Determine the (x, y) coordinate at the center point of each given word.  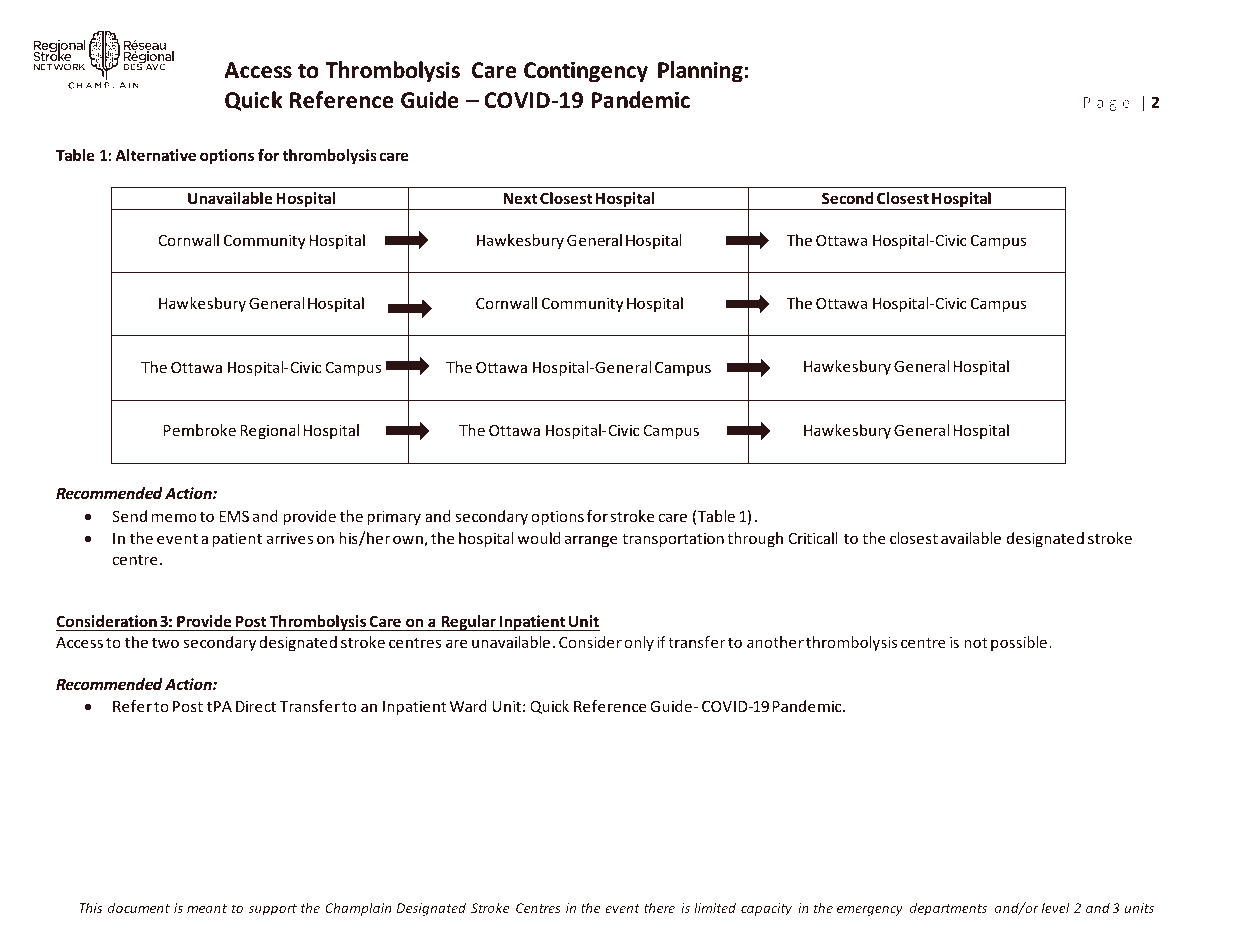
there (659, 907)
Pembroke (199, 430)
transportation (673, 539)
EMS (234, 516)
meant (207, 908)
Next (520, 198)
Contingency (586, 72)
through (755, 539)
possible (1020, 643)
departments (948, 909)
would (539, 538)
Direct (256, 706)
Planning (700, 72)
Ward (468, 706)
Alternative (155, 155)
